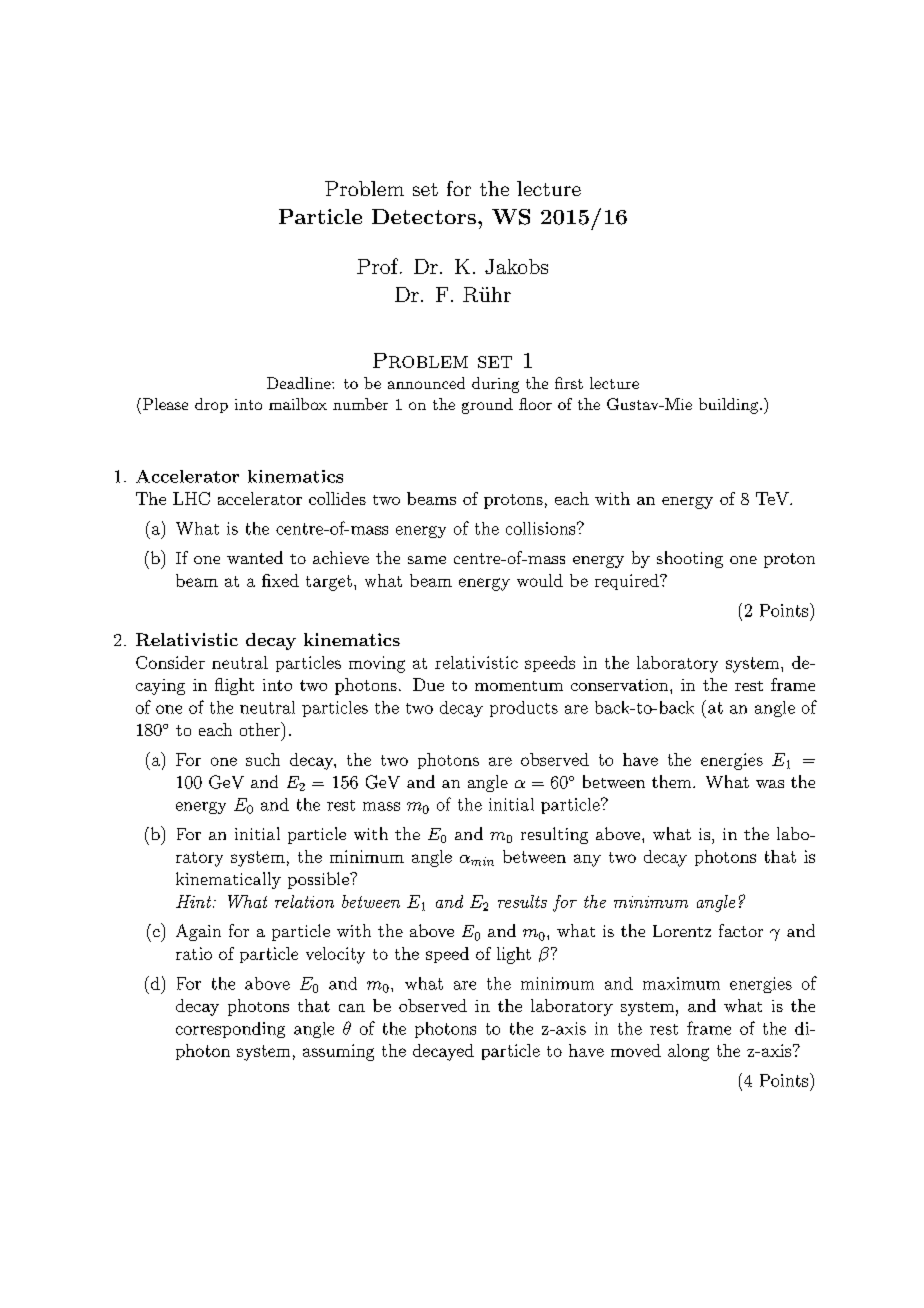 This document has height=1308, width=924. I want to click on Due, so click(428, 684).
